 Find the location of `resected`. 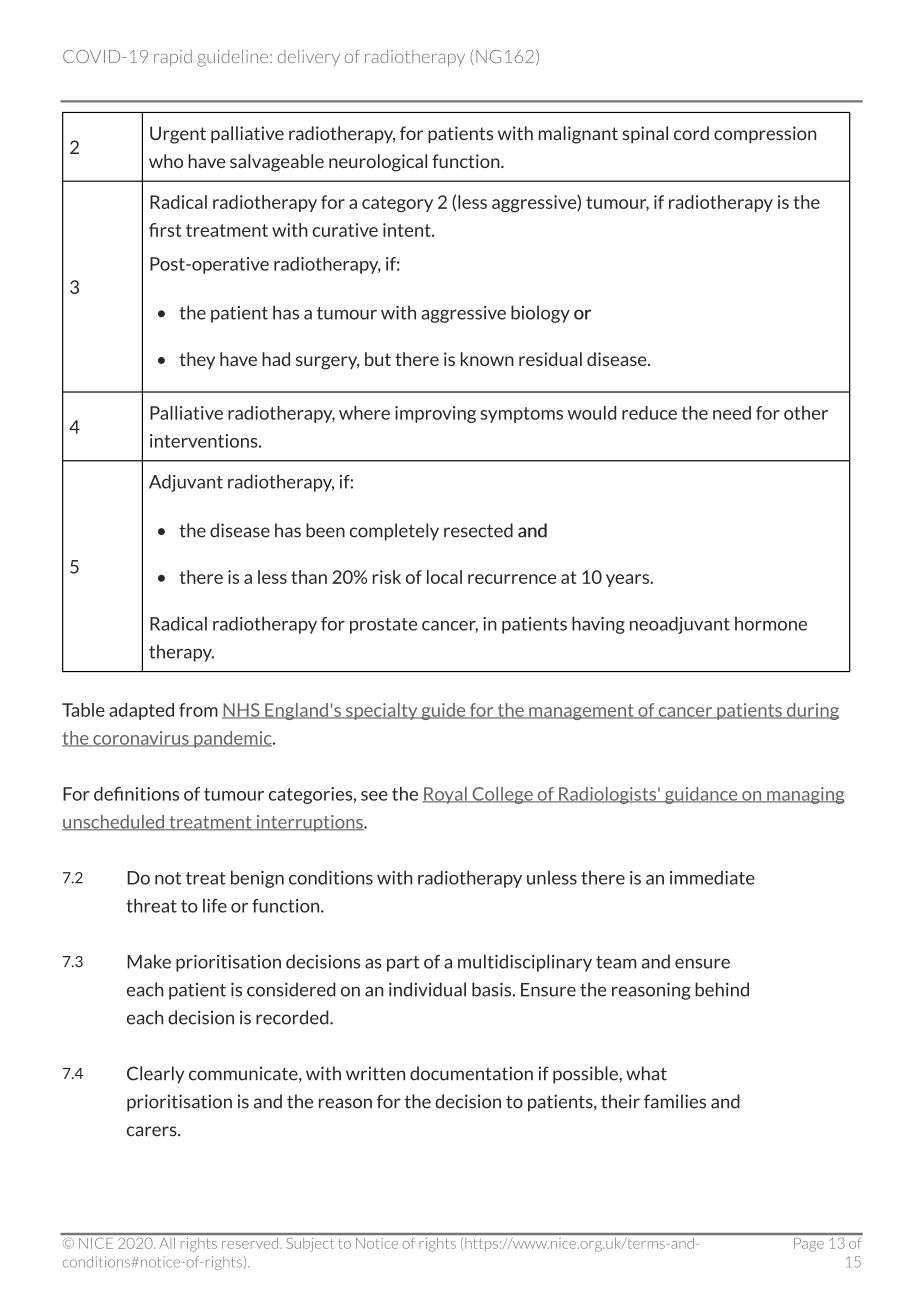

resected is located at coordinates (478, 530).
